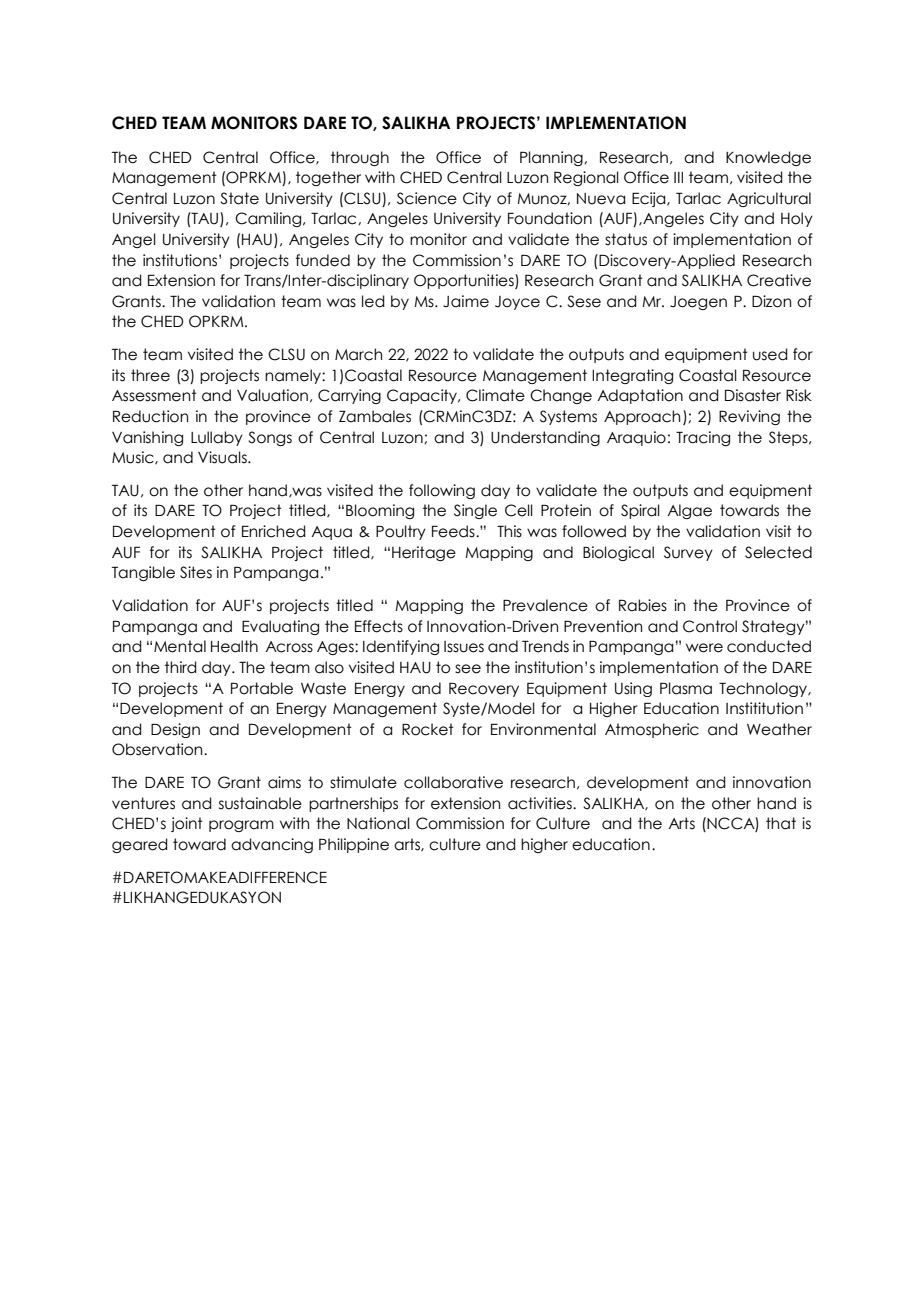  What do you see at coordinates (181, 667) in the image?
I see `third` at bounding box center [181, 667].
